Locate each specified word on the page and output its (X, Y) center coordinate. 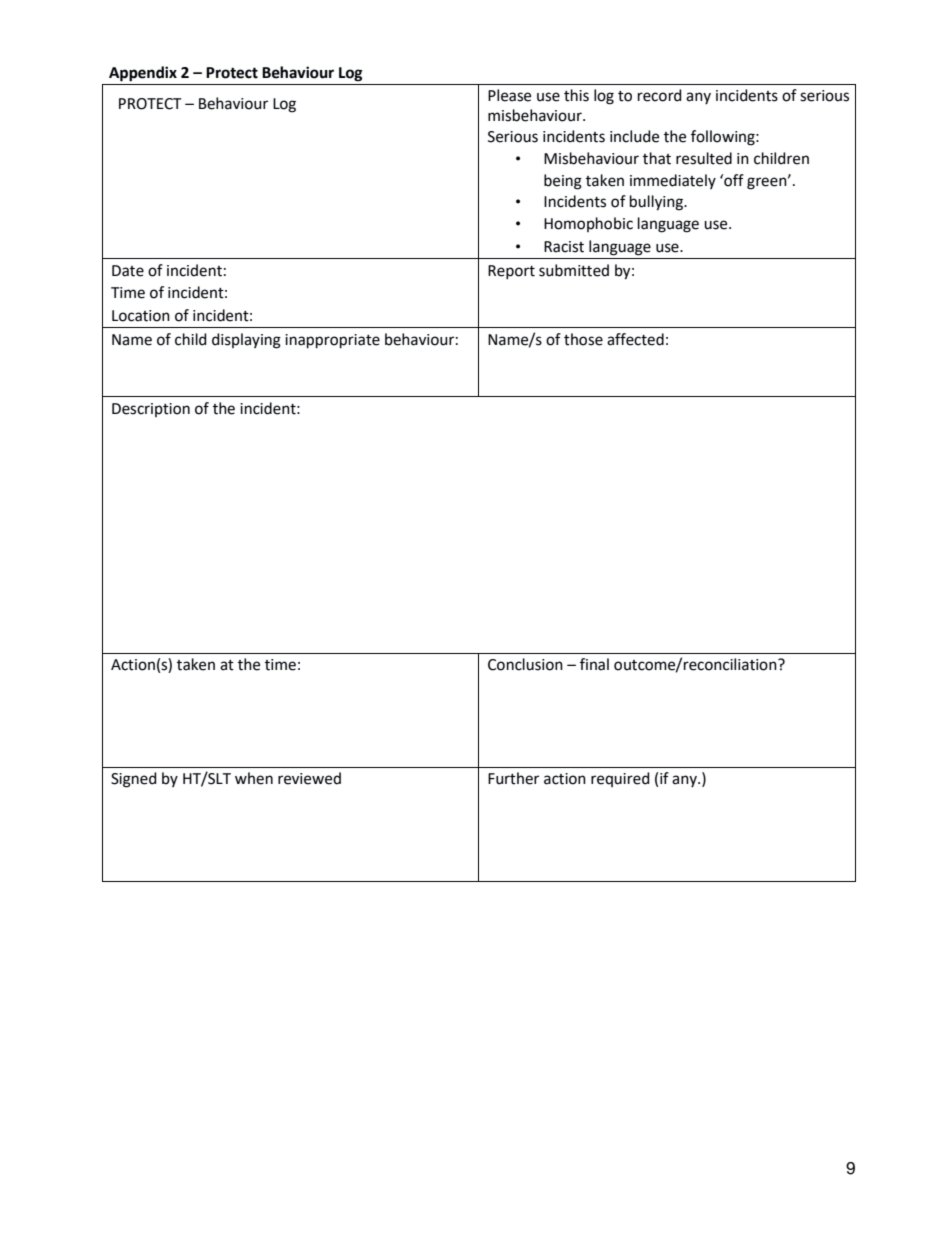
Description (151, 410)
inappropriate (332, 341)
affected (635, 339)
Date (128, 271)
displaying (246, 341)
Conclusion (525, 664)
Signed (134, 780)
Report (511, 272)
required (620, 779)
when (254, 778)
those (583, 339)
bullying (657, 203)
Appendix (143, 74)
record (660, 95)
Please (509, 95)
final (594, 664)
